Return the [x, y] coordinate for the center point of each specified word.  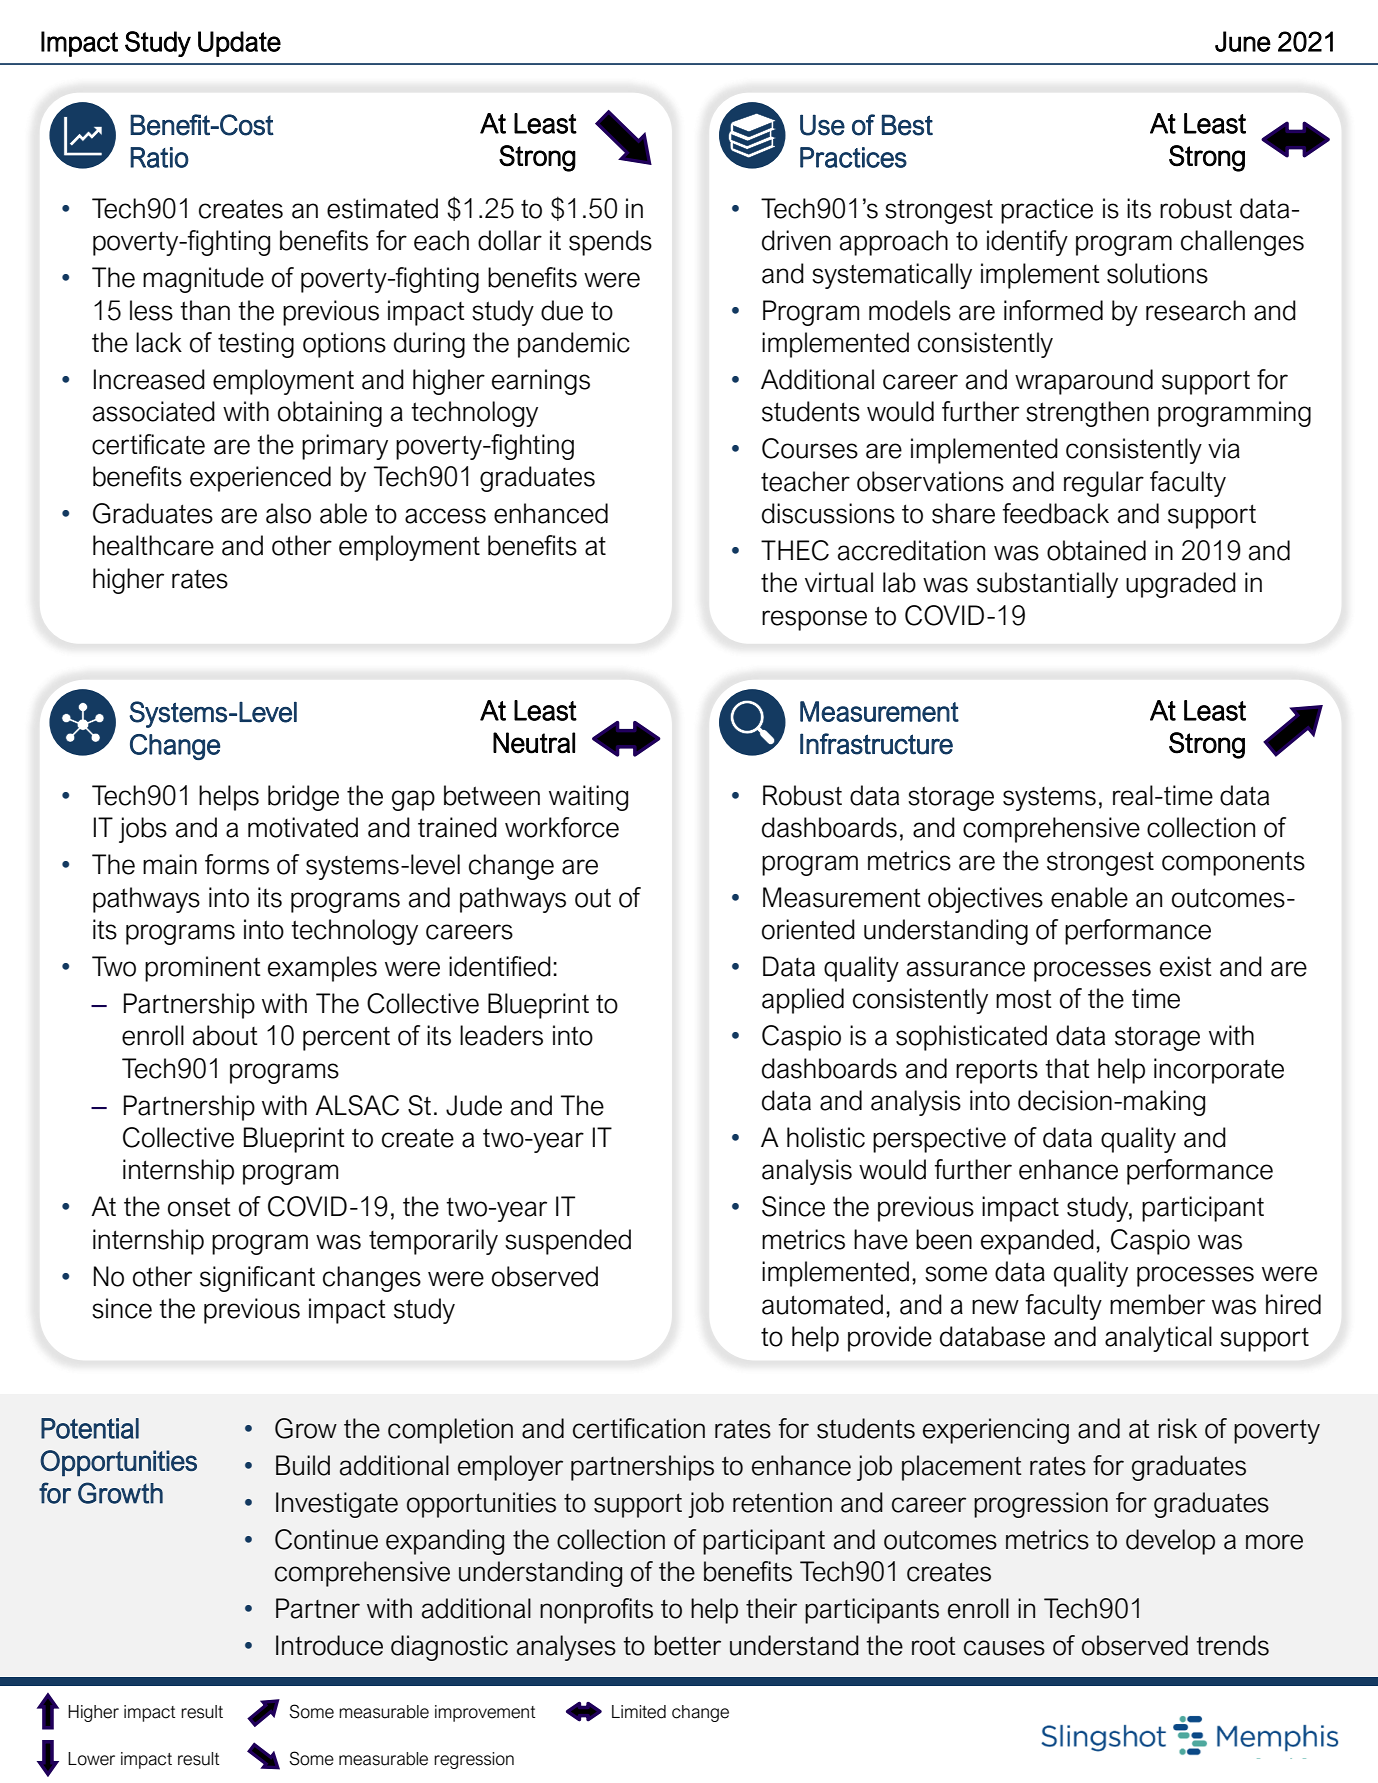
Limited [639, 1712]
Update [239, 44]
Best [907, 125]
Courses [810, 448]
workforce [562, 827]
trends [1232, 1645]
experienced [260, 479]
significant [257, 1279]
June [1243, 41]
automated [822, 1304]
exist [1186, 966]
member [1157, 1304]
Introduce [329, 1645]
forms [237, 864]
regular [1104, 484]
